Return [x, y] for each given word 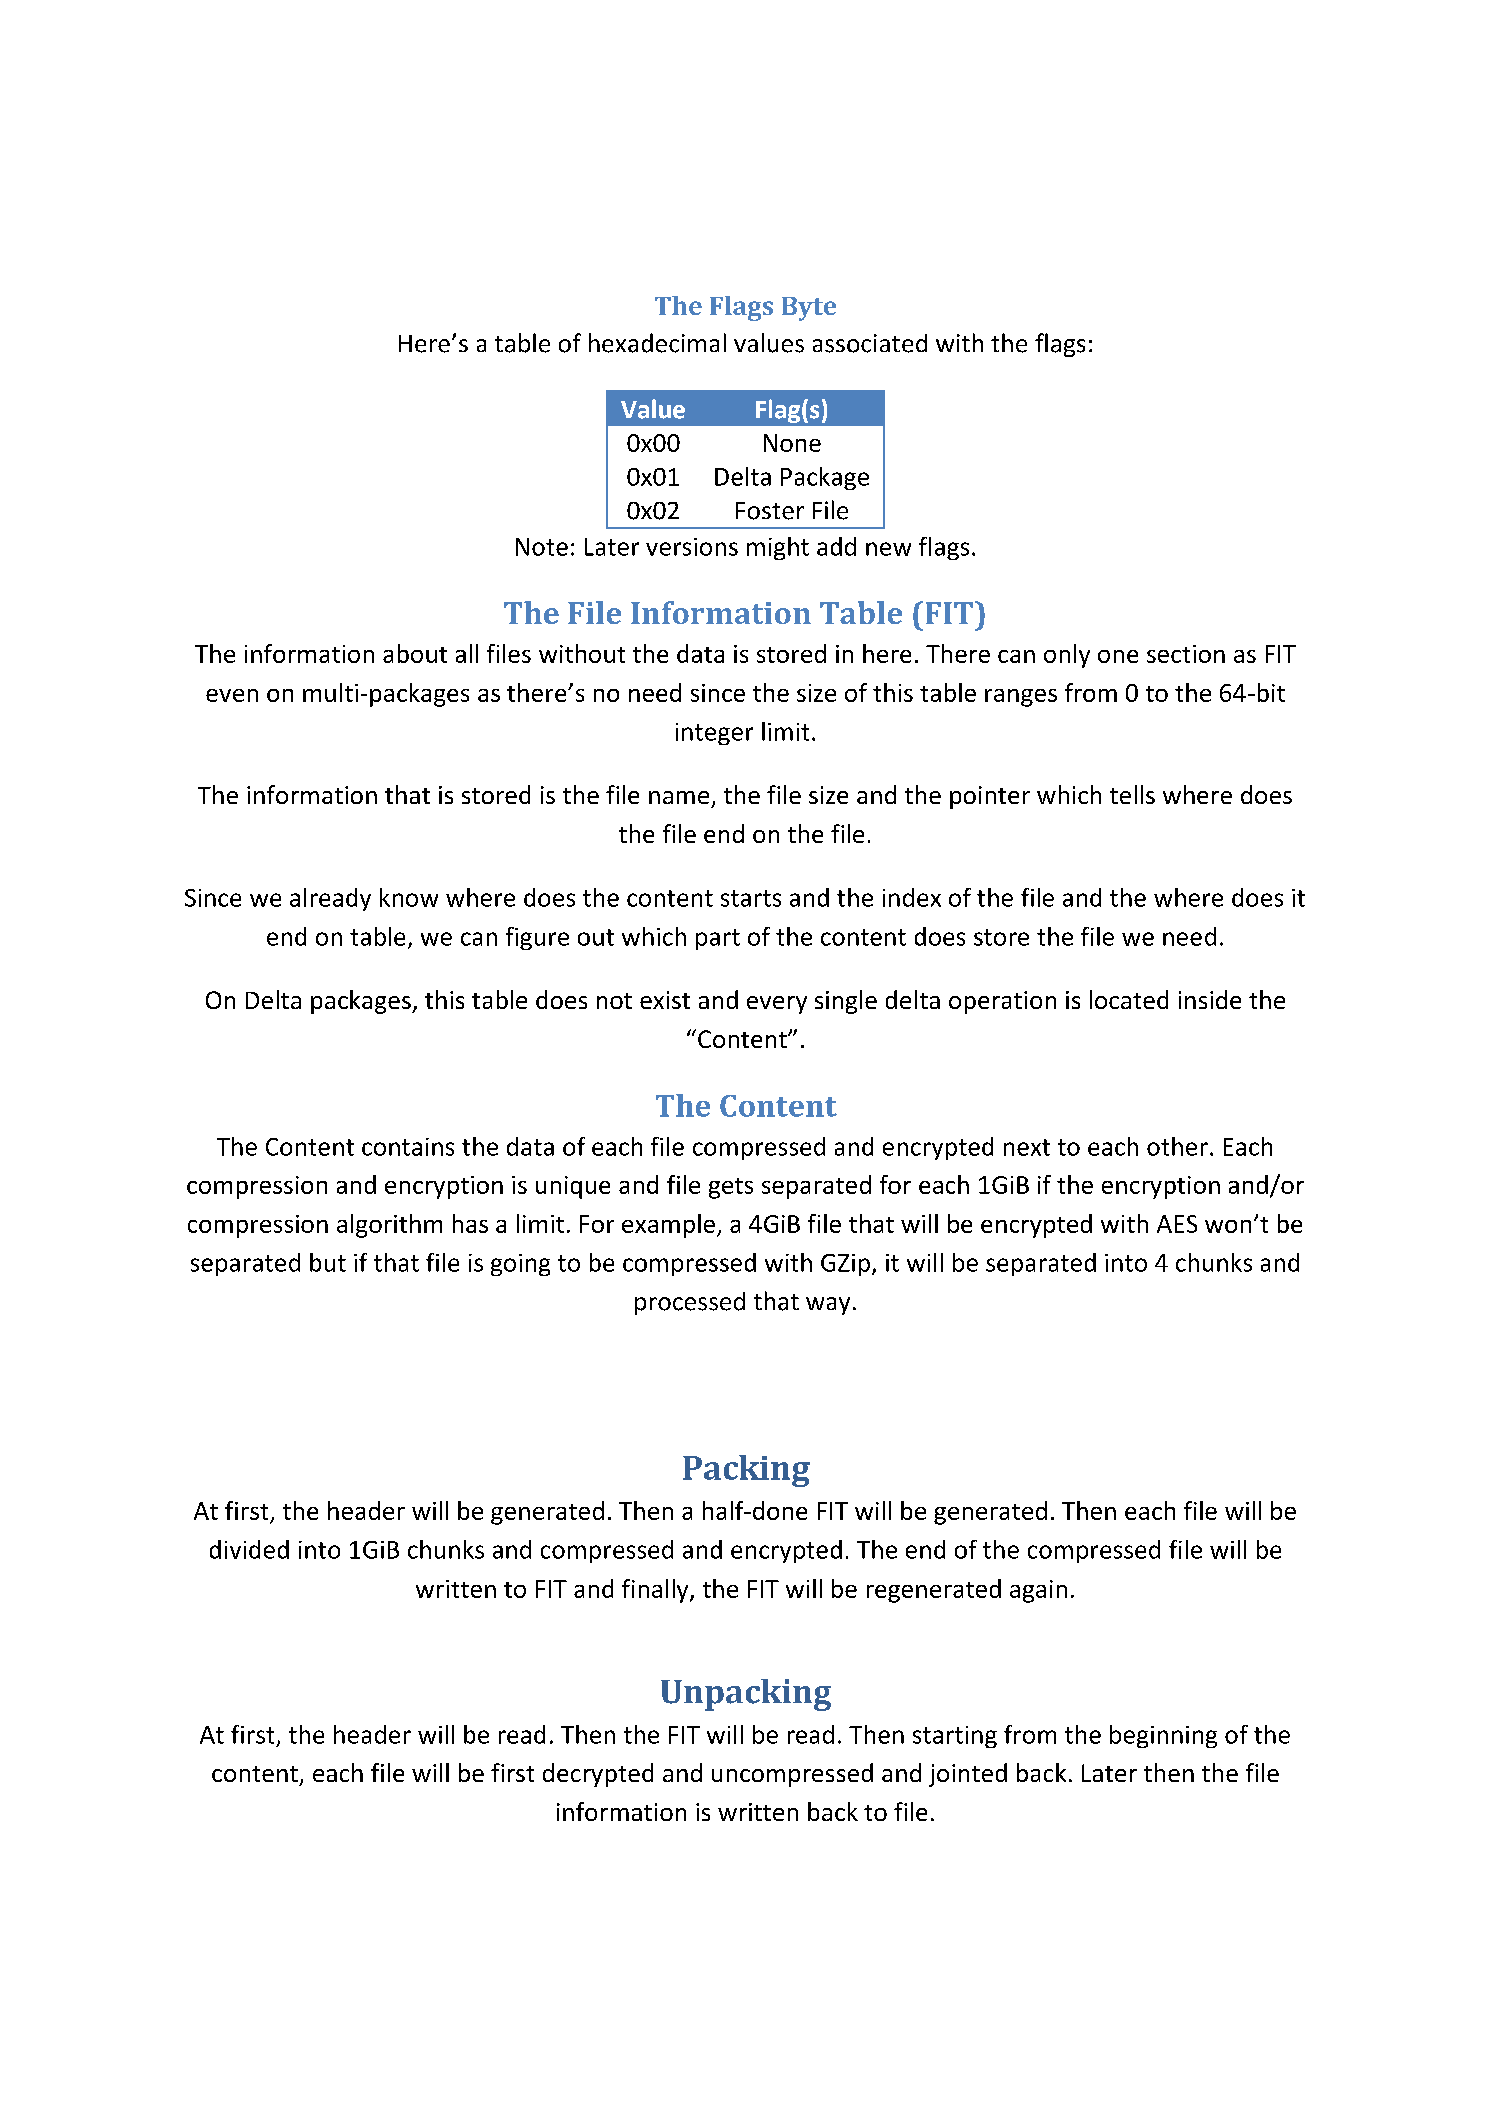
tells [1132, 794]
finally [656, 1591]
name [679, 797]
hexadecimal [657, 343]
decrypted [598, 1775]
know [409, 897]
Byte [809, 309]
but [328, 1262]
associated [870, 343]
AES [1177, 1224]
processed [690, 1303]
